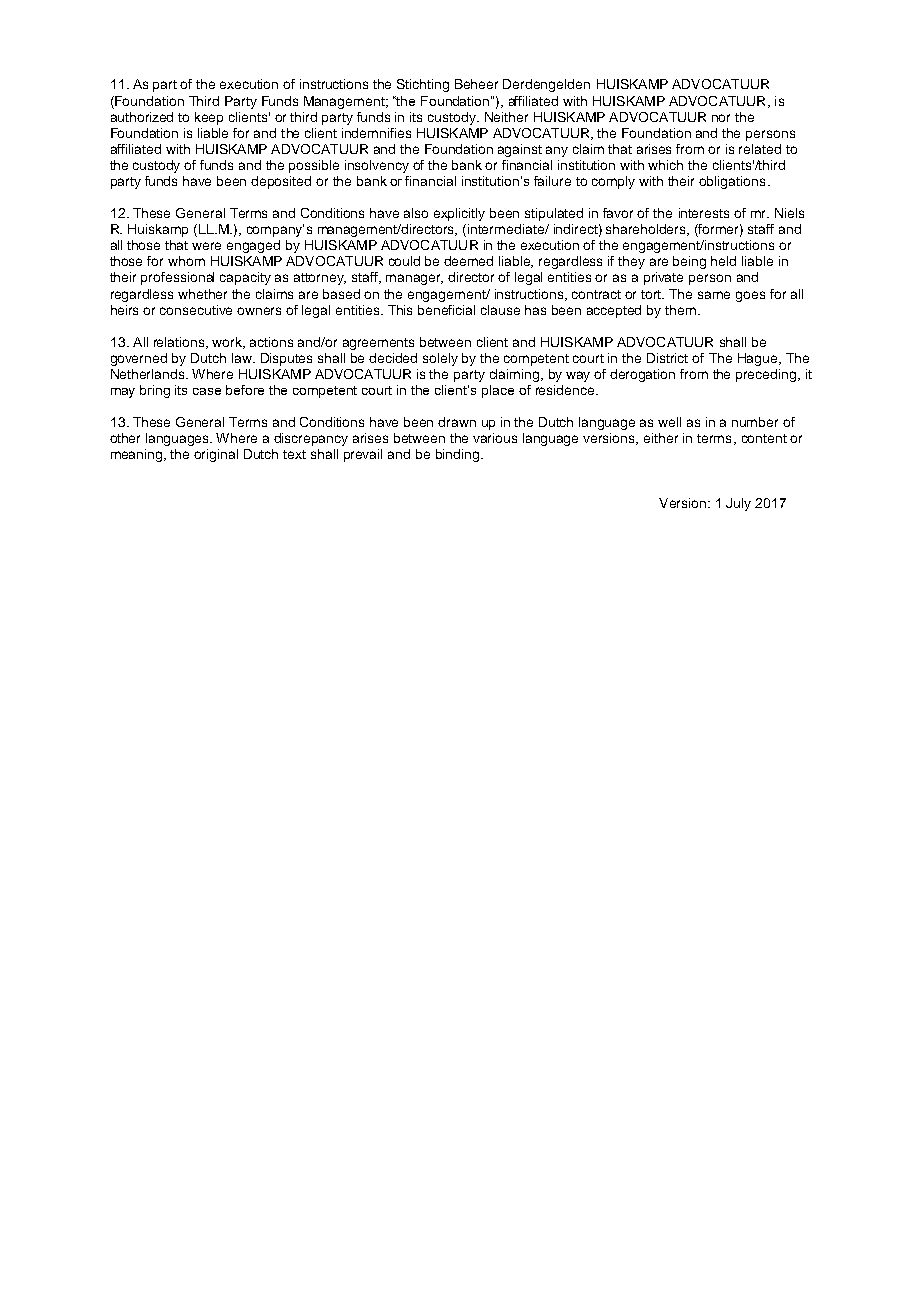 The height and width of the screenshot is (1308, 924). What do you see at coordinates (209, 118) in the screenshot?
I see `keep` at bounding box center [209, 118].
